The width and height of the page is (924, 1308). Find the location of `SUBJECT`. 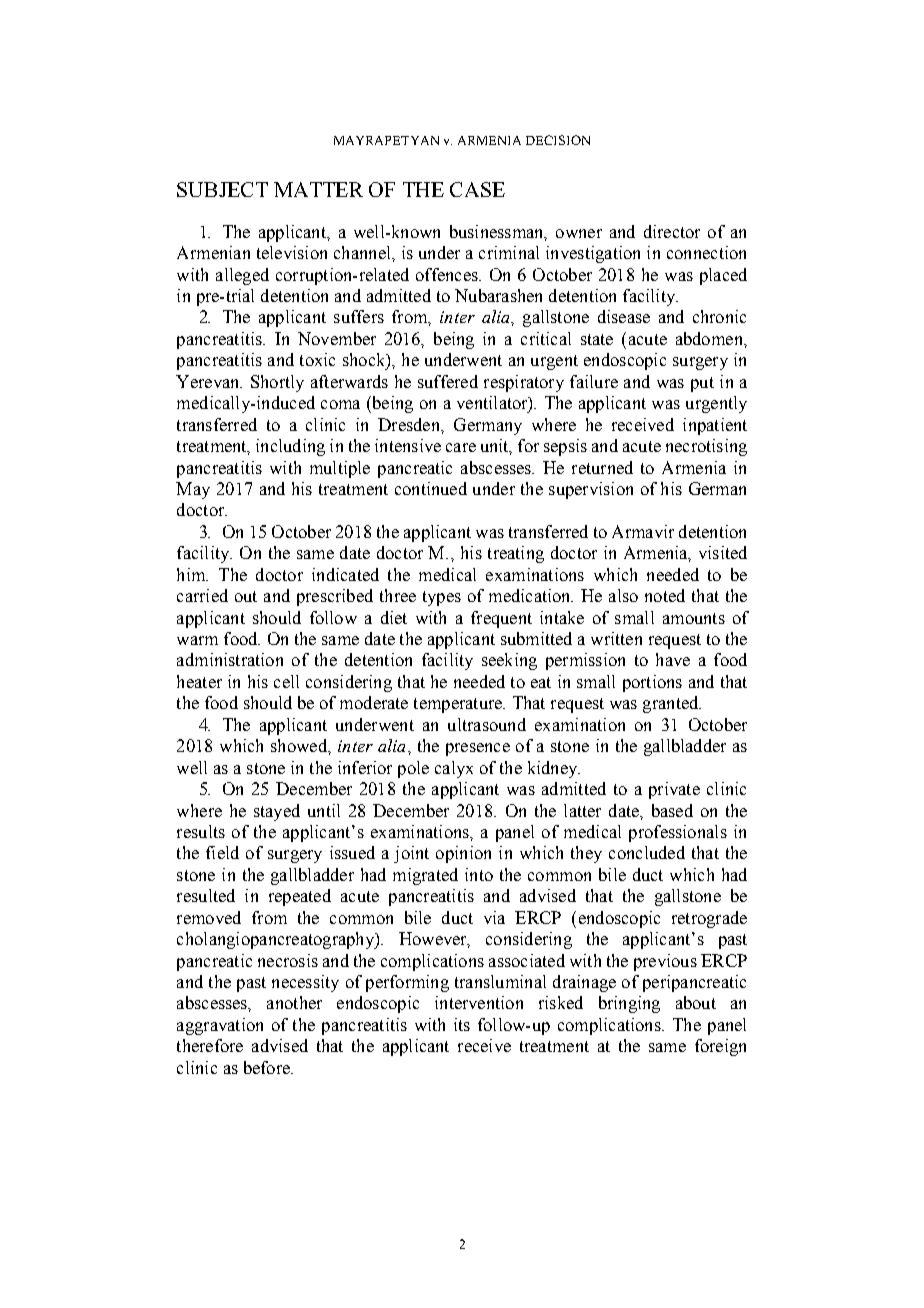

SUBJECT is located at coordinates (222, 189).
